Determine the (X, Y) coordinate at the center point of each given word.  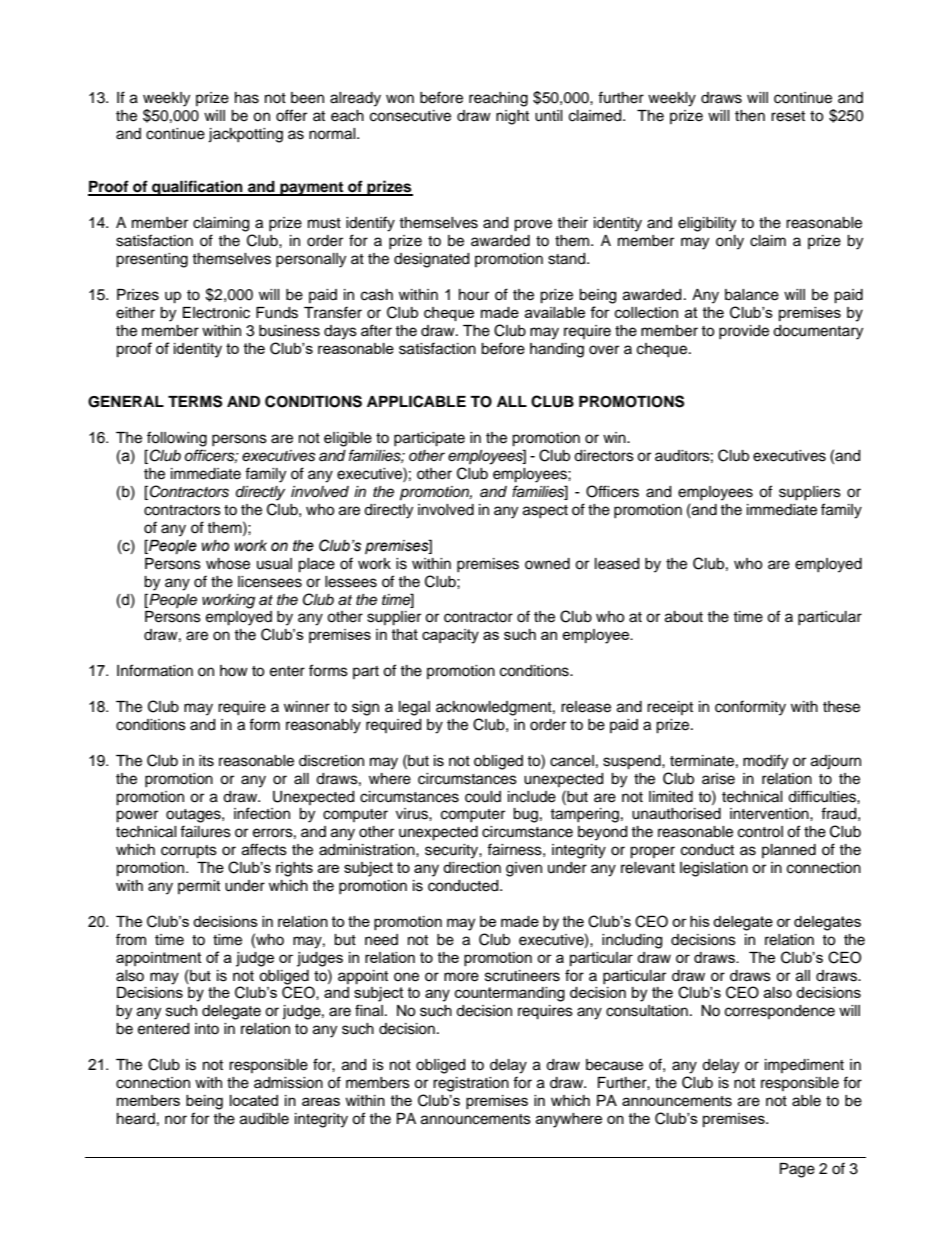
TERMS (195, 401)
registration (471, 1084)
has (247, 98)
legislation (714, 869)
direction (472, 867)
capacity (450, 636)
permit (199, 887)
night (512, 117)
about (684, 617)
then (750, 116)
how (234, 670)
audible (264, 1119)
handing (557, 350)
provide (744, 332)
